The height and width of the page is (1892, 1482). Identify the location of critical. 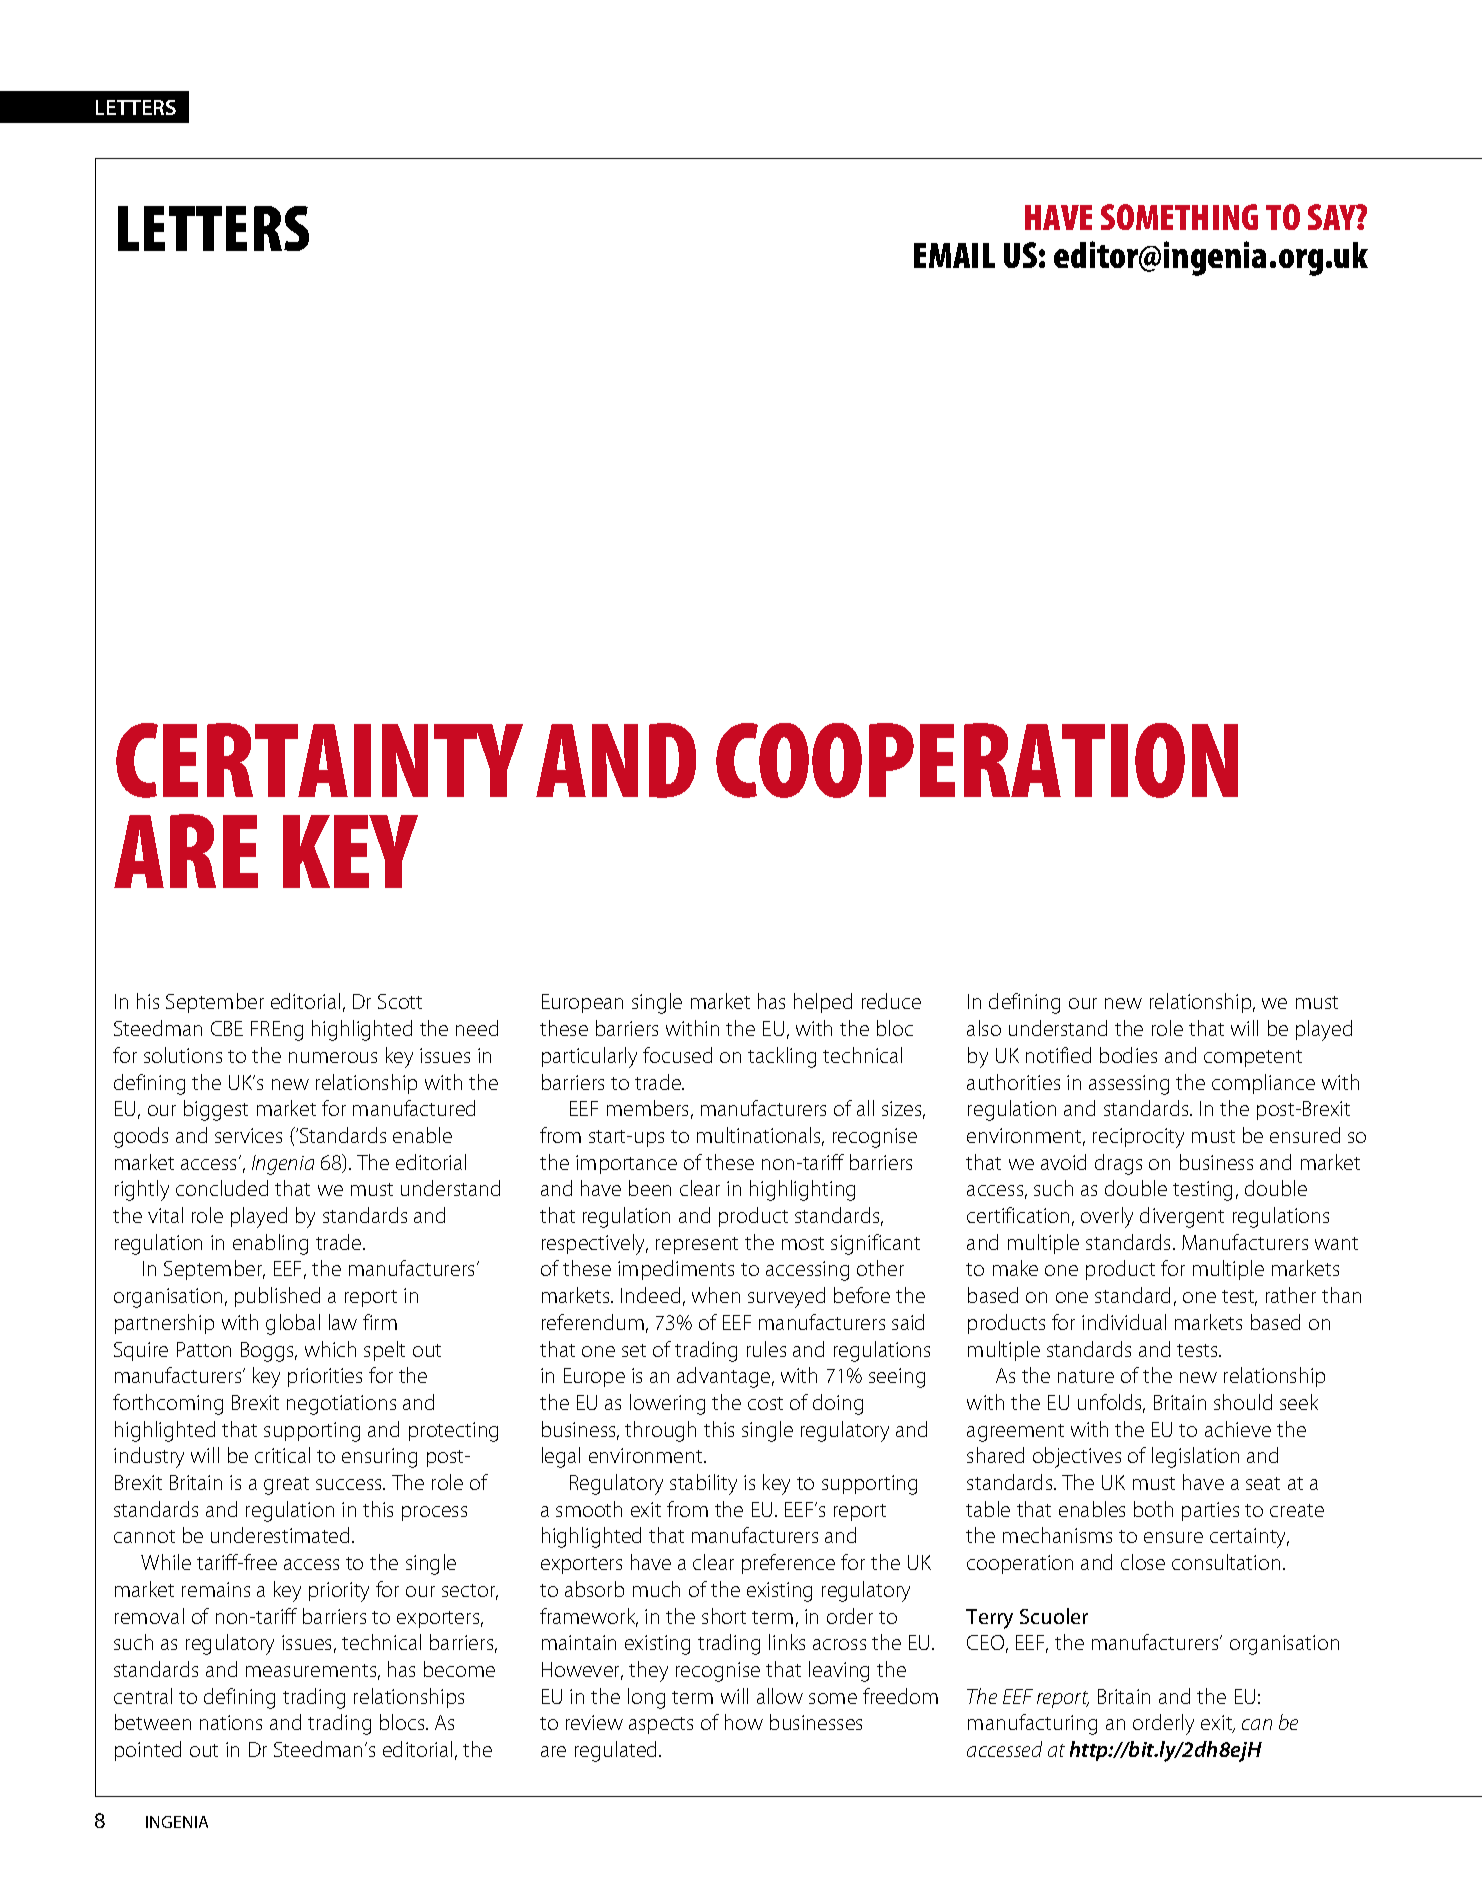
(282, 1455).
